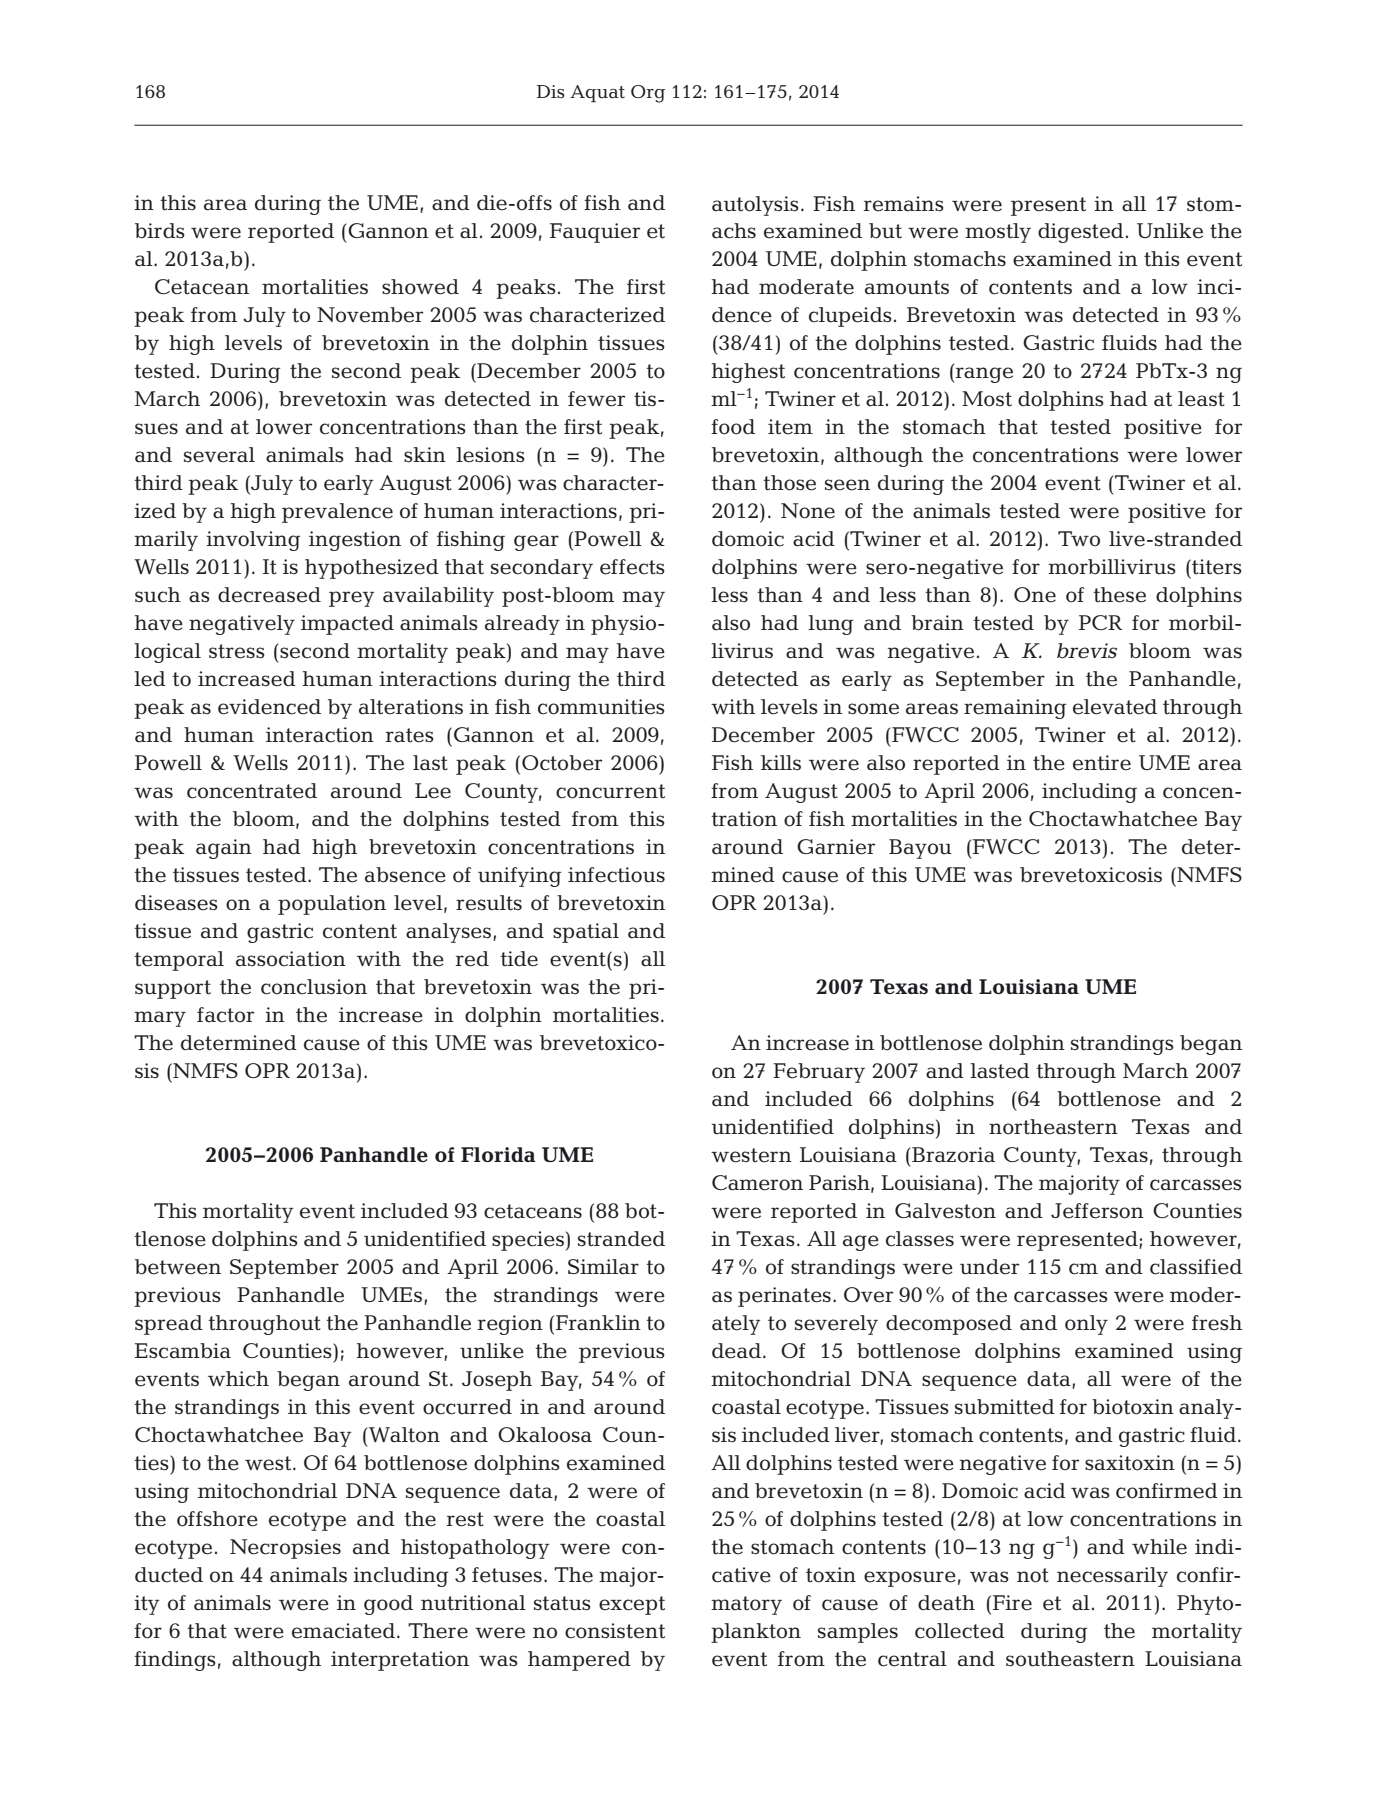  Describe the element at coordinates (632, 1605) in the screenshot. I see `except` at that location.
